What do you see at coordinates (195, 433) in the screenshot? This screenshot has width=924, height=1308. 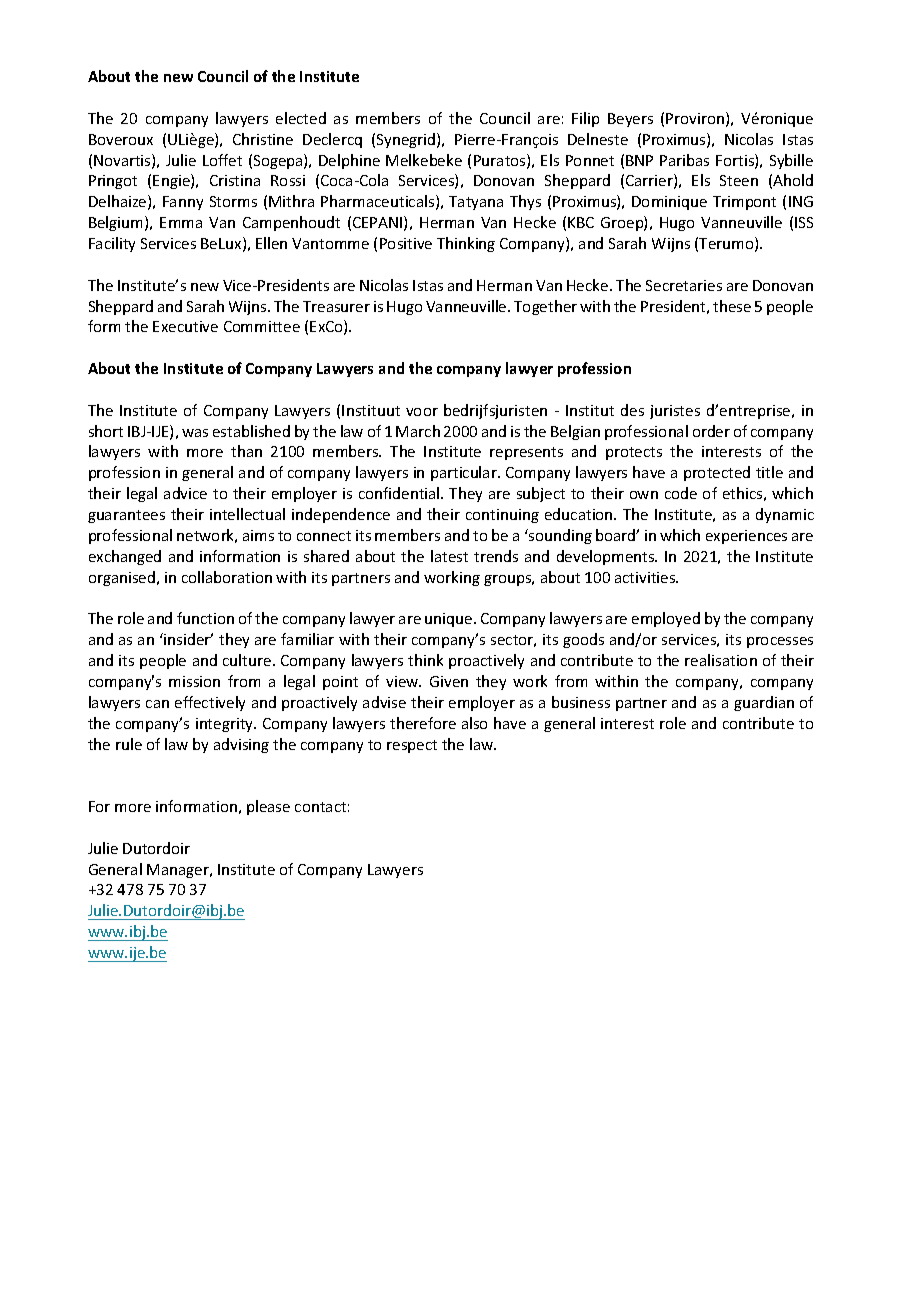 I see `was` at bounding box center [195, 433].
